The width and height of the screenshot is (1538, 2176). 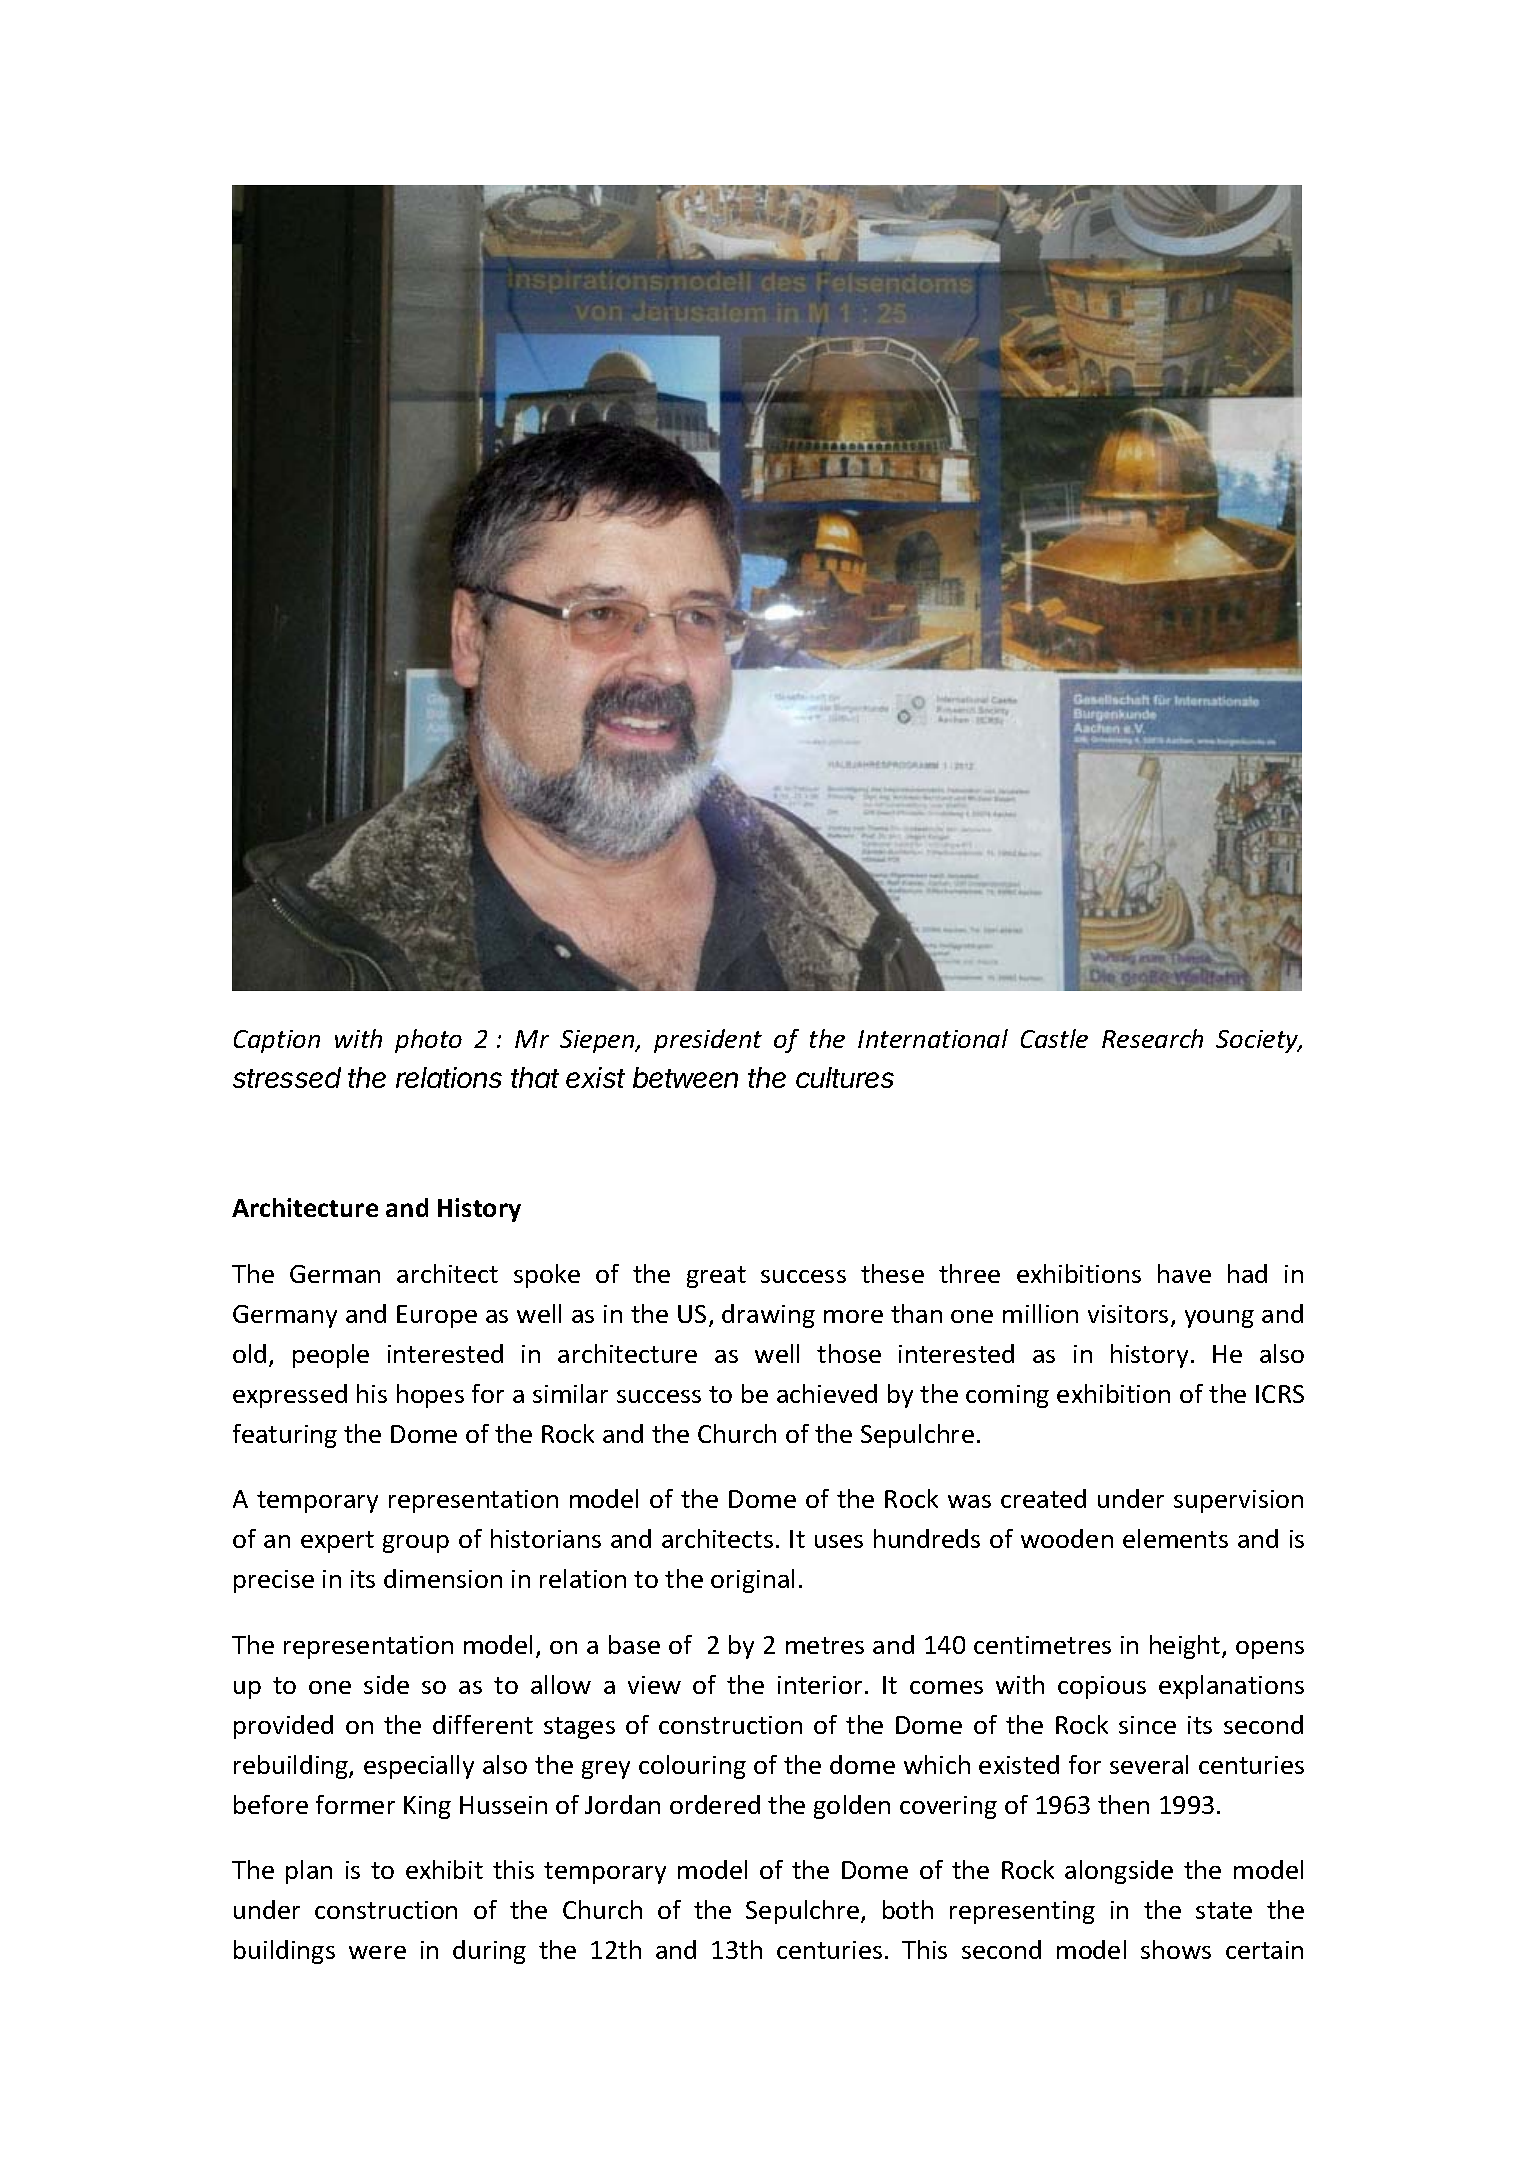 I want to click on achieved, so click(x=827, y=1393).
